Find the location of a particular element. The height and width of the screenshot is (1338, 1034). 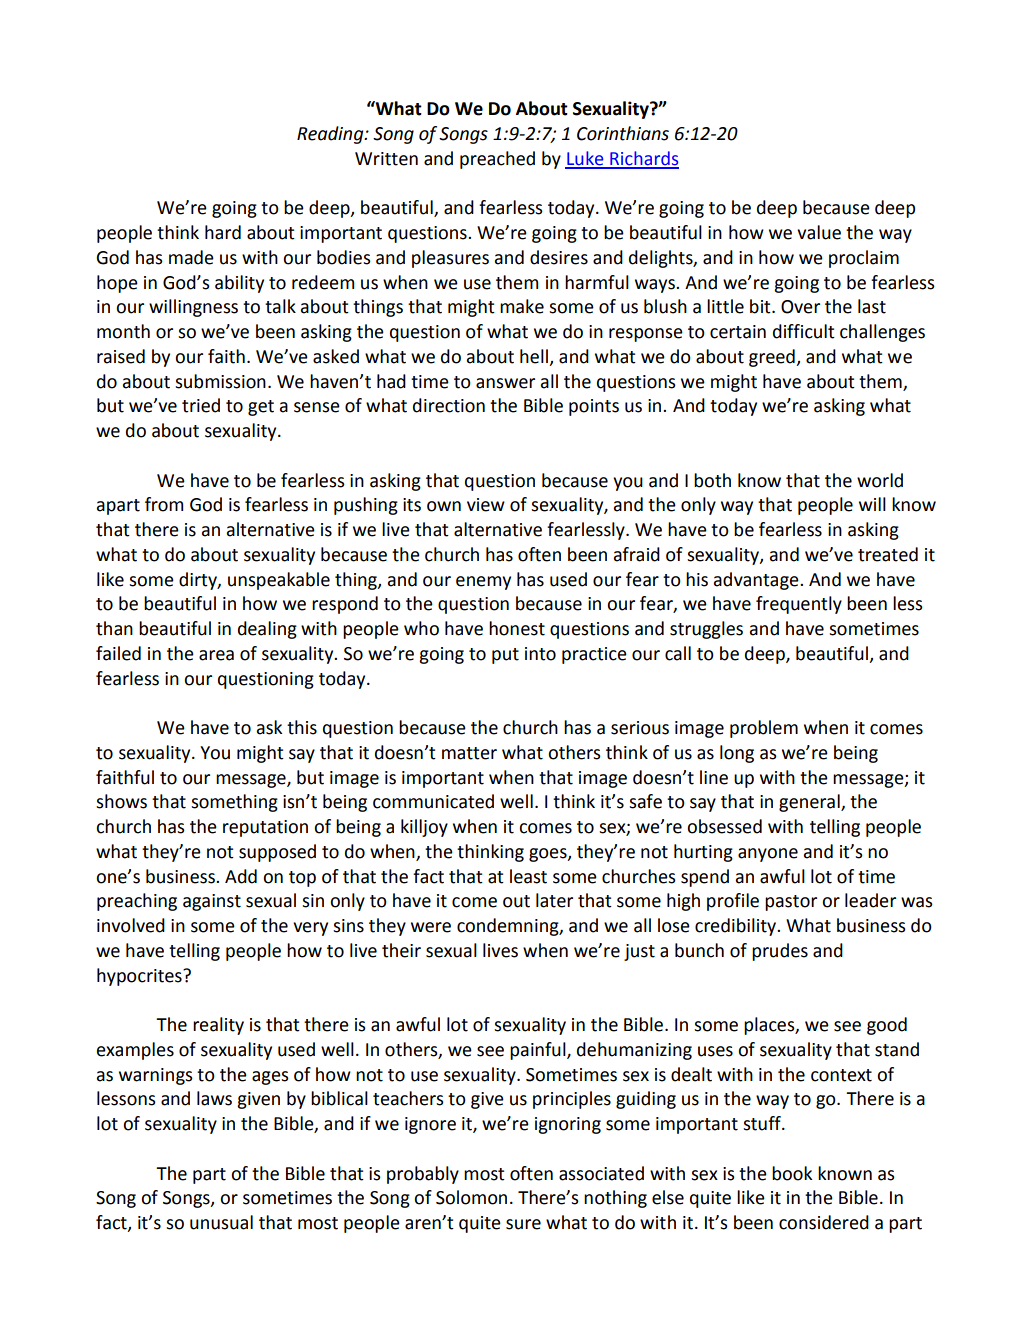

unusual is located at coordinates (221, 1222).
